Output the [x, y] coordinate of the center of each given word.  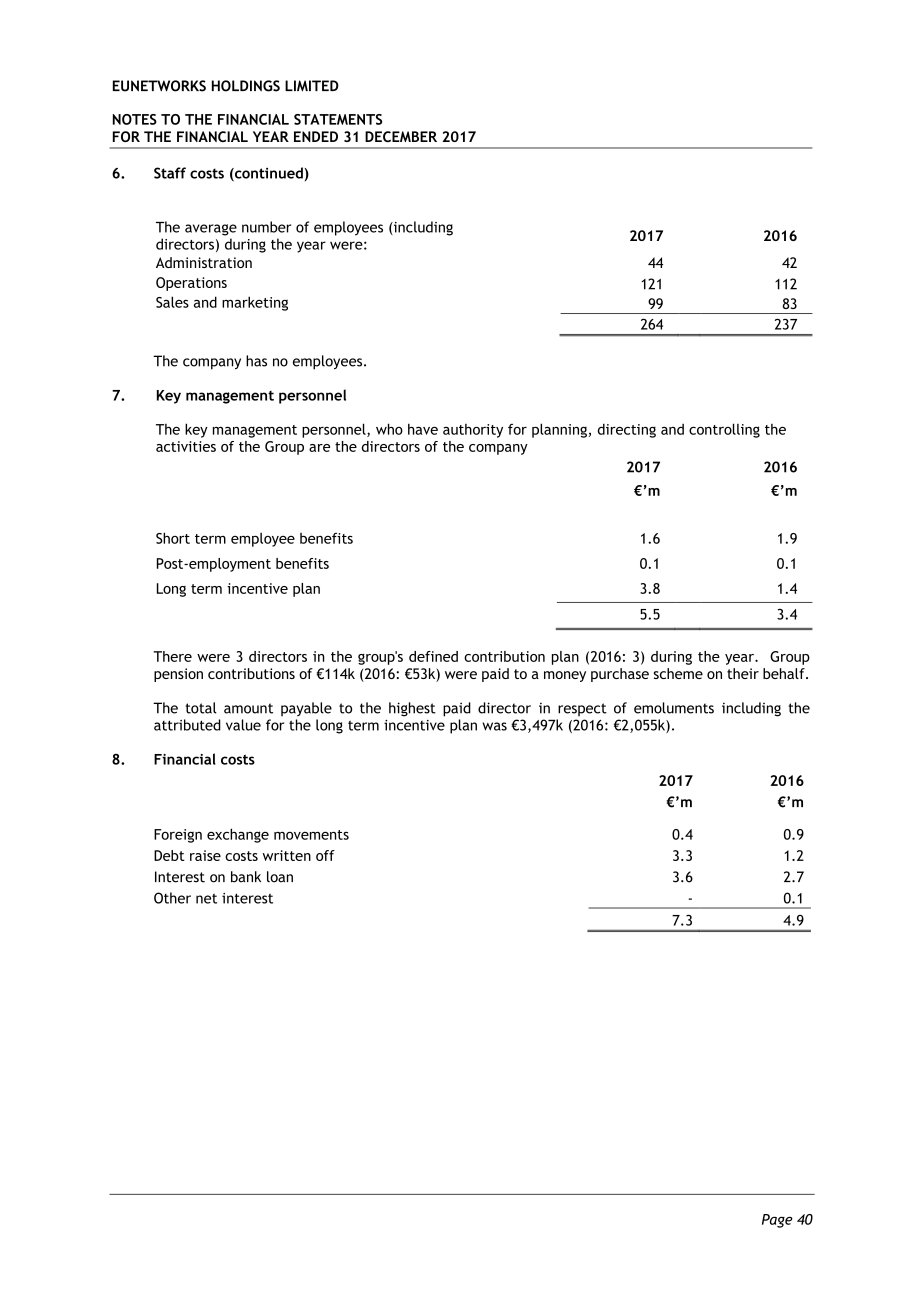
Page [777, 1221]
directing [627, 430]
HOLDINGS [246, 86]
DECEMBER [401, 136]
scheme [678, 673]
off [325, 855]
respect [582, 709]
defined [433, 656]
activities [186, 446]
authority [473, 431]
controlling [724, 430]
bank [246, 877]
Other [172, 898]
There [173, 656]
